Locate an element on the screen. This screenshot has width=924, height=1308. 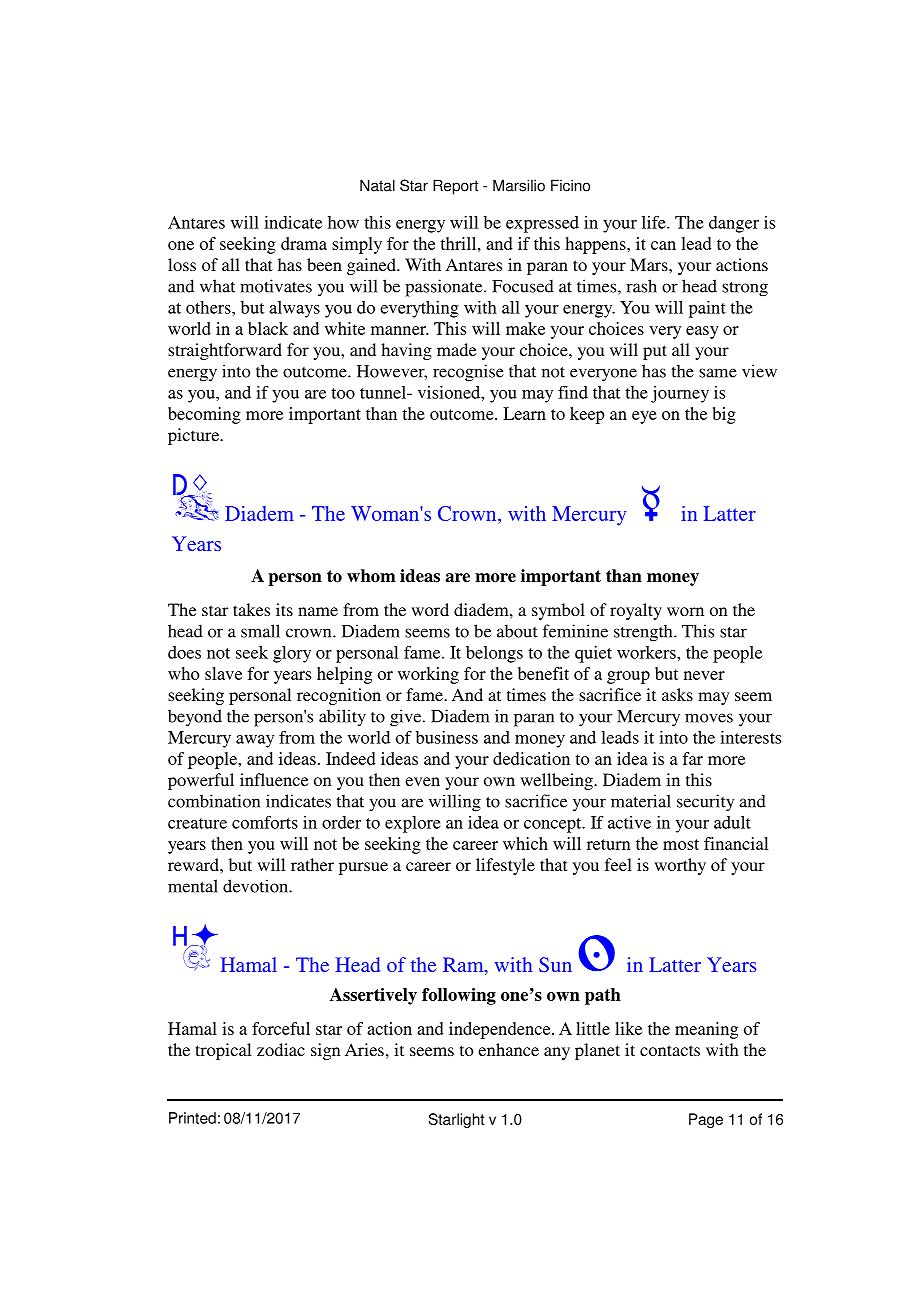
enhance is located at coordinates (508, 1049).
